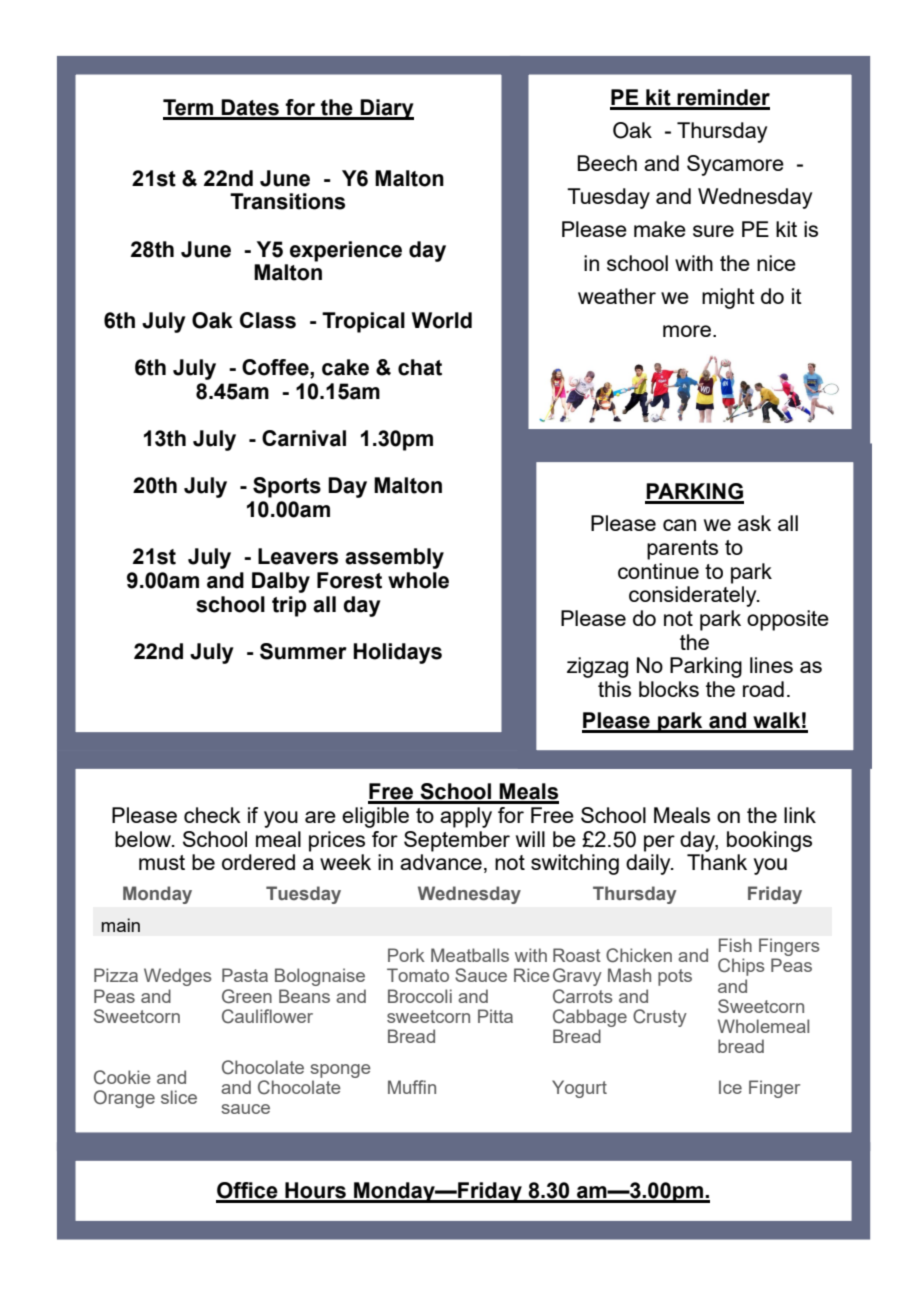 The height and width of the document is (1308, 924). Describe the element at coordinates (660, 1018) in the document. I see `Crusty` at that location.
